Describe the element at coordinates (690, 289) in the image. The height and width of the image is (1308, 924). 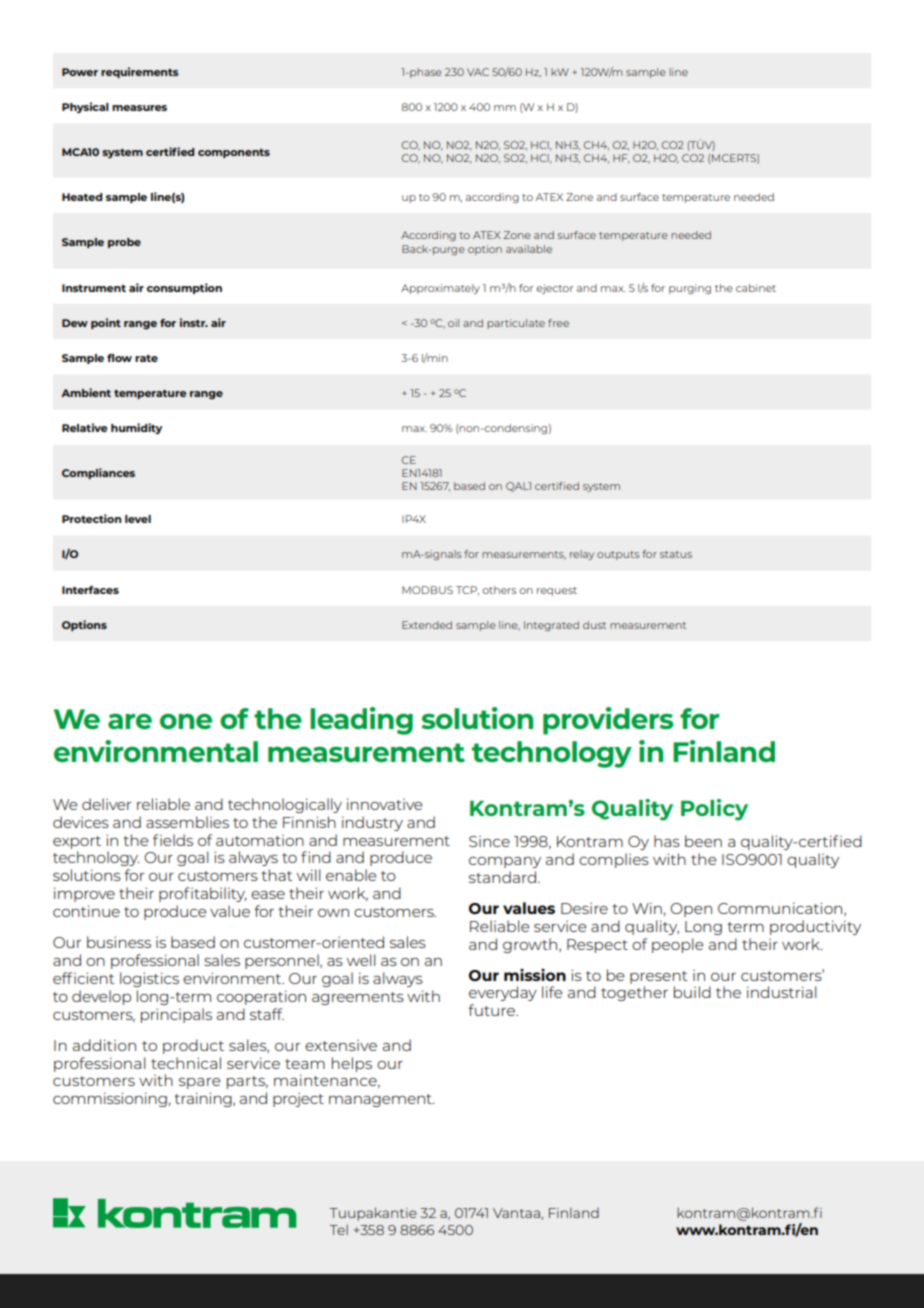
I see `purging` at that location.
